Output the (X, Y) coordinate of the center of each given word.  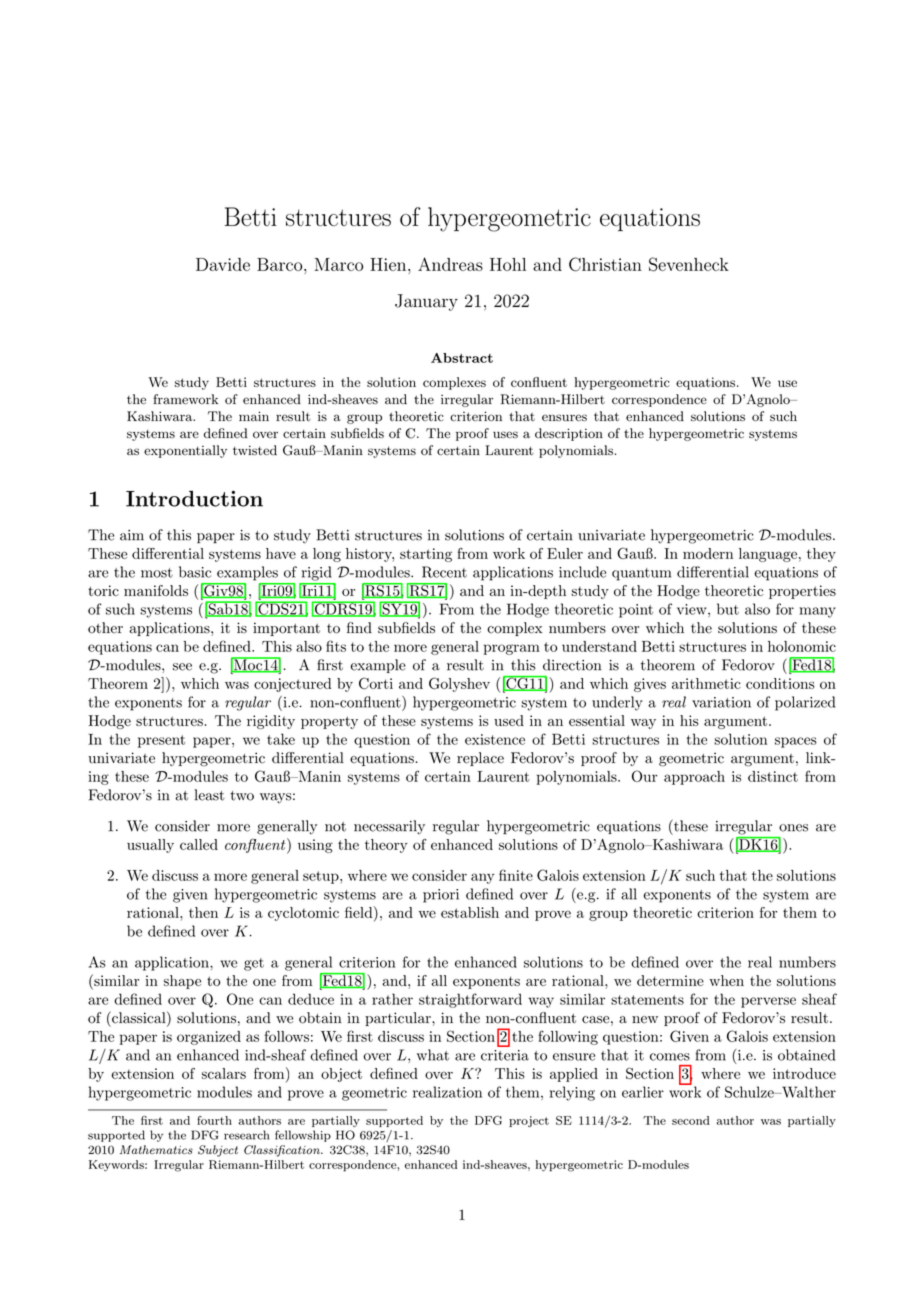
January (426, 302)
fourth (214, 1120)
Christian (605, 264)
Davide (223, 264)
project (529, 1121)
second (691, 1120)
